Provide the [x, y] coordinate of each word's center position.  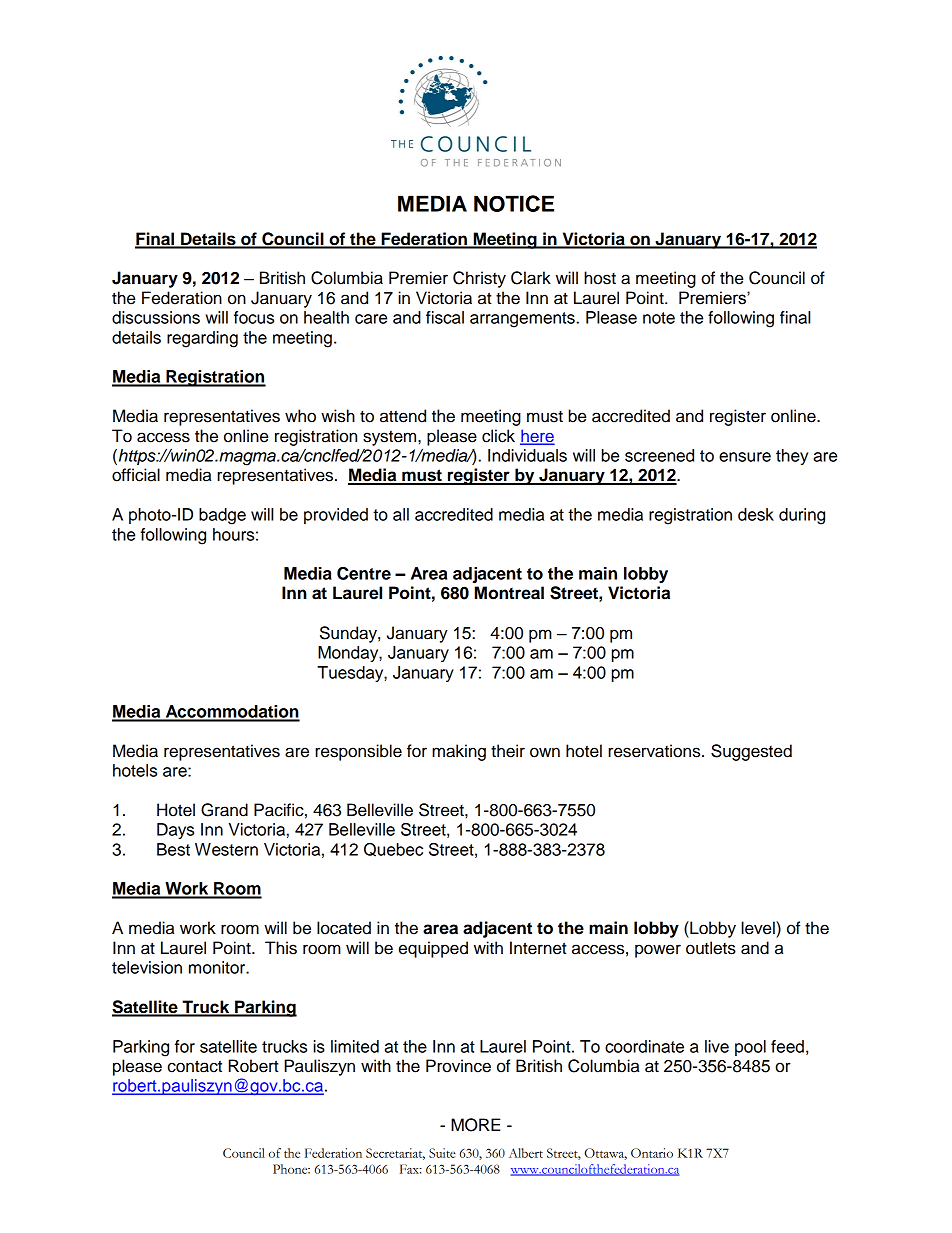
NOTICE [514, 203]
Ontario [652, 1153]
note [659, 318]
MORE [476, 1125]
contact [195, 1066]
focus [254, 317]
